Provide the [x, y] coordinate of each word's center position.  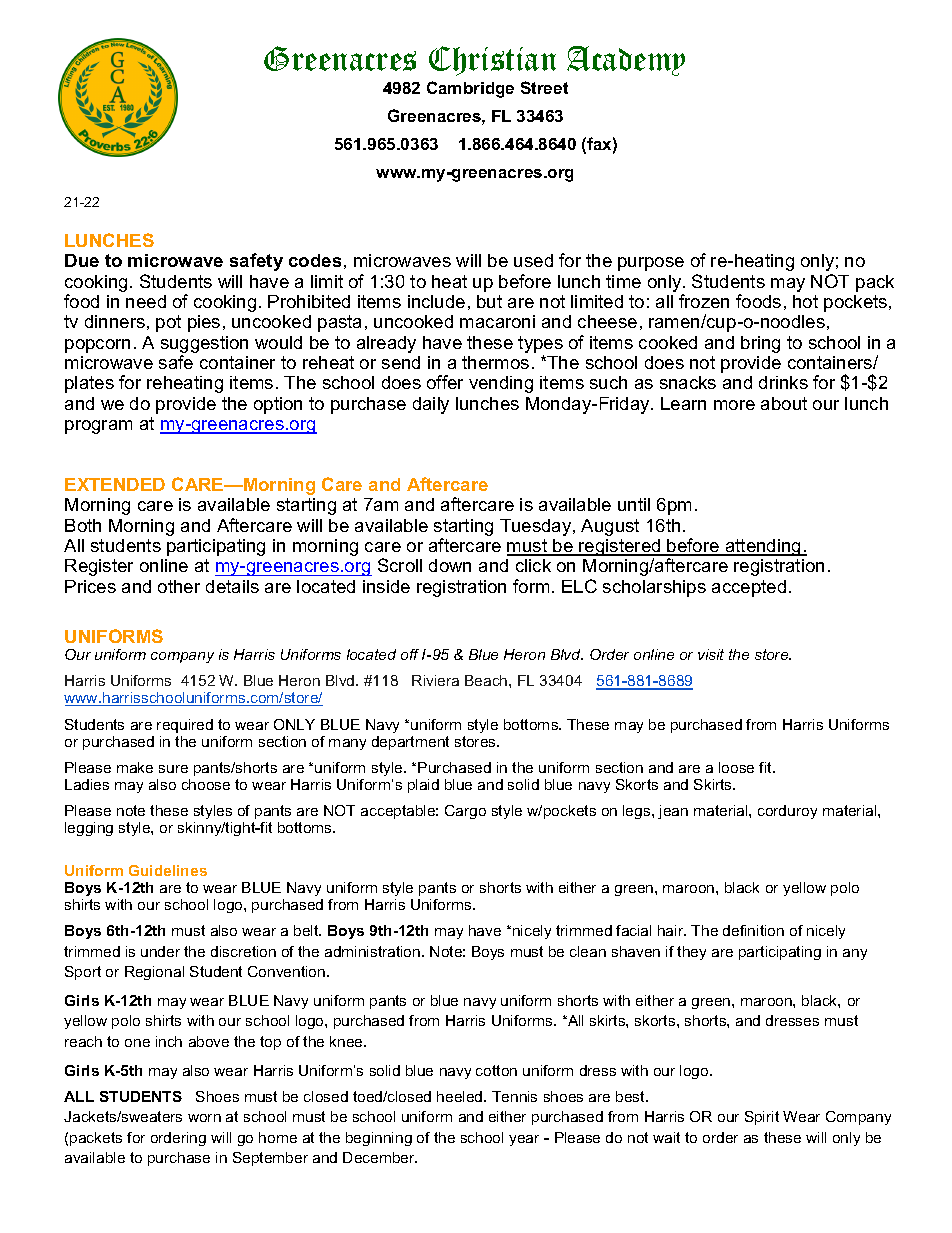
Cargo [465, 812]
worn [204, 1118]
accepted [749, 588]
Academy [626, 61]
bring [760, 344]
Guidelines [168, 870]
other [179, 586]
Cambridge [470, 89]
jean [673, 812]
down [450, 565]
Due [82, 260]
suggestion [204, 344]
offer [445, 382]
